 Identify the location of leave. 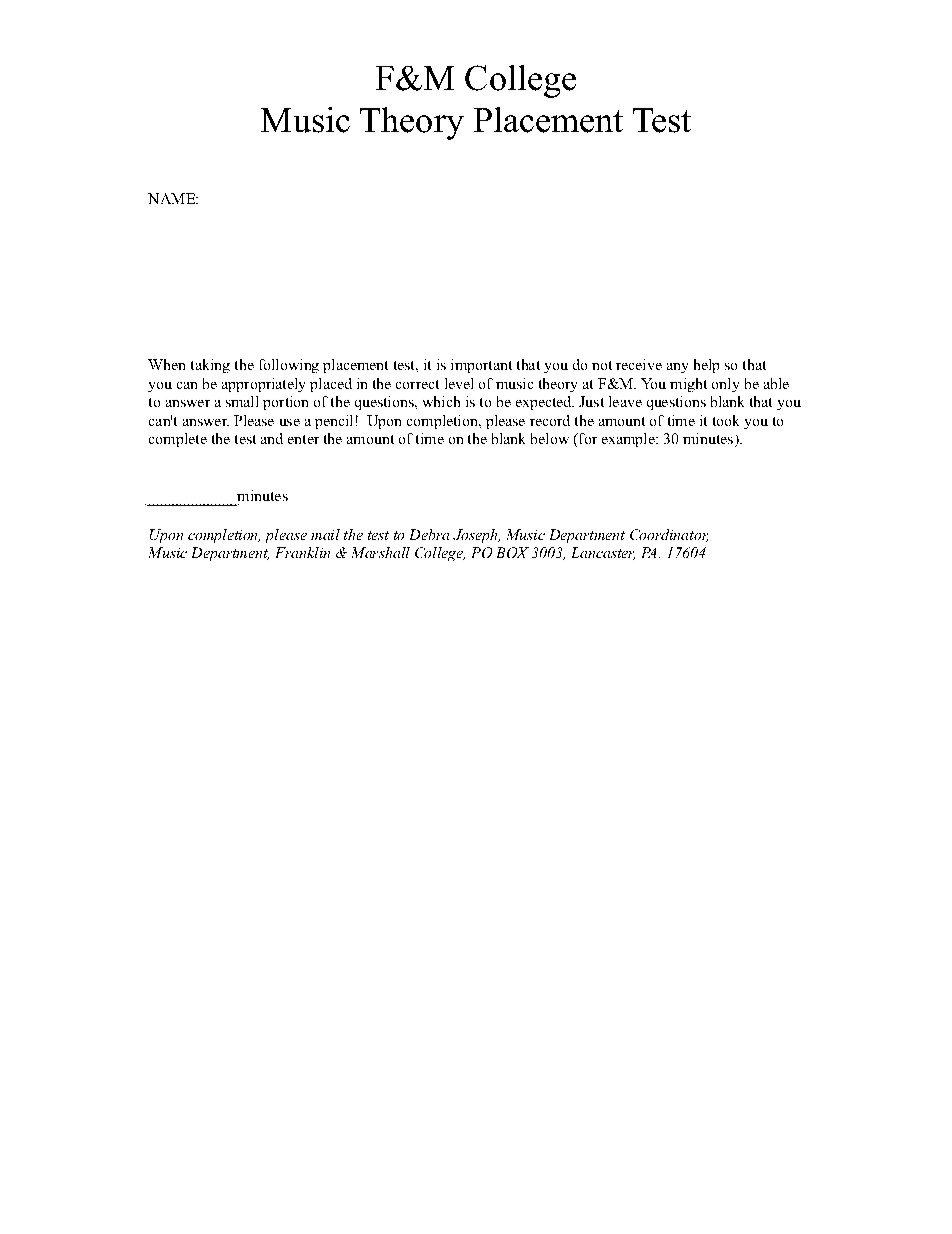
(625, 401).
